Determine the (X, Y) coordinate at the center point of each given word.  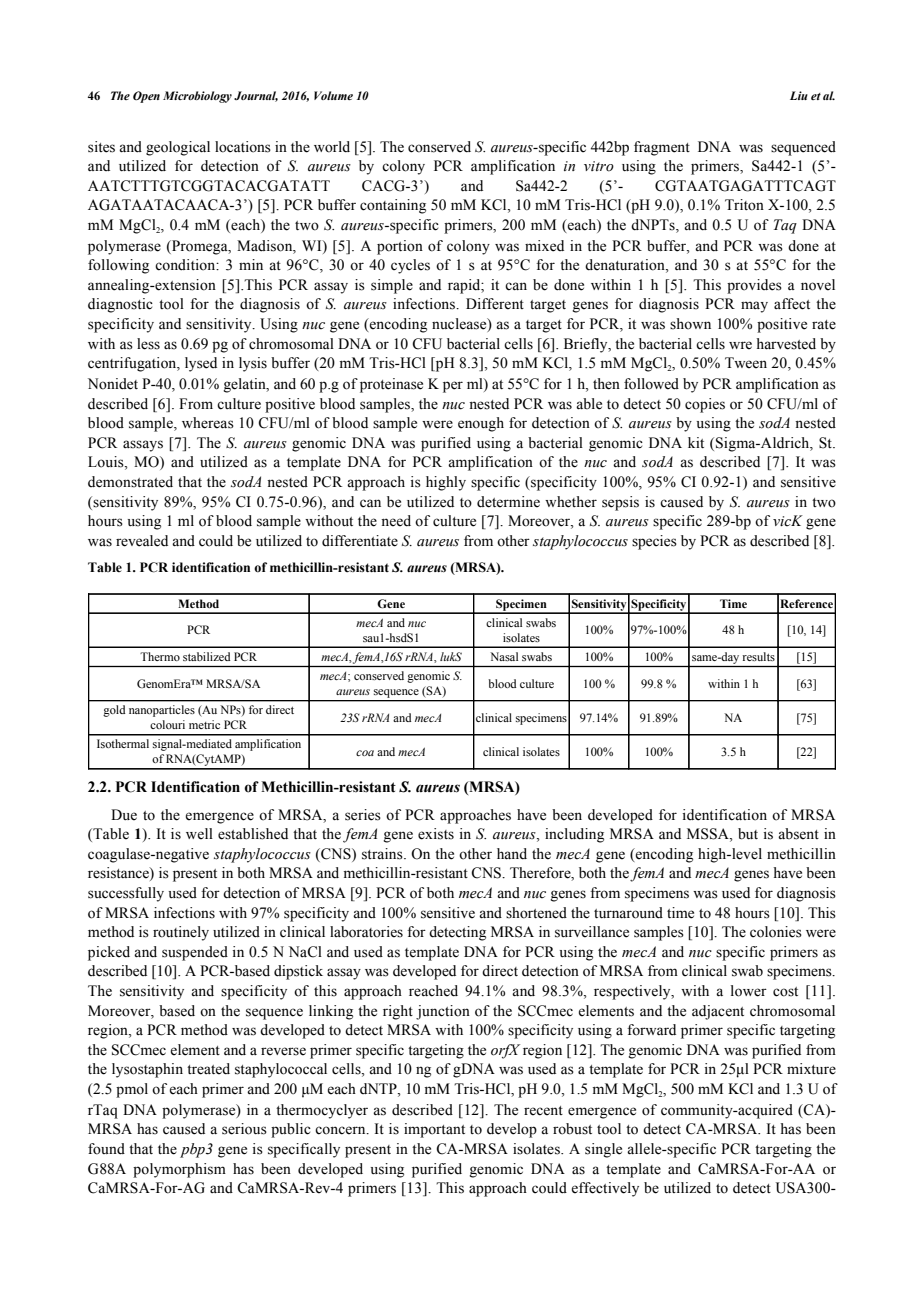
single (603, 1150)
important (434, 1130)
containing (393, 206)
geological (178, 148)
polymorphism (179, 1170)
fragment (662, 148)
